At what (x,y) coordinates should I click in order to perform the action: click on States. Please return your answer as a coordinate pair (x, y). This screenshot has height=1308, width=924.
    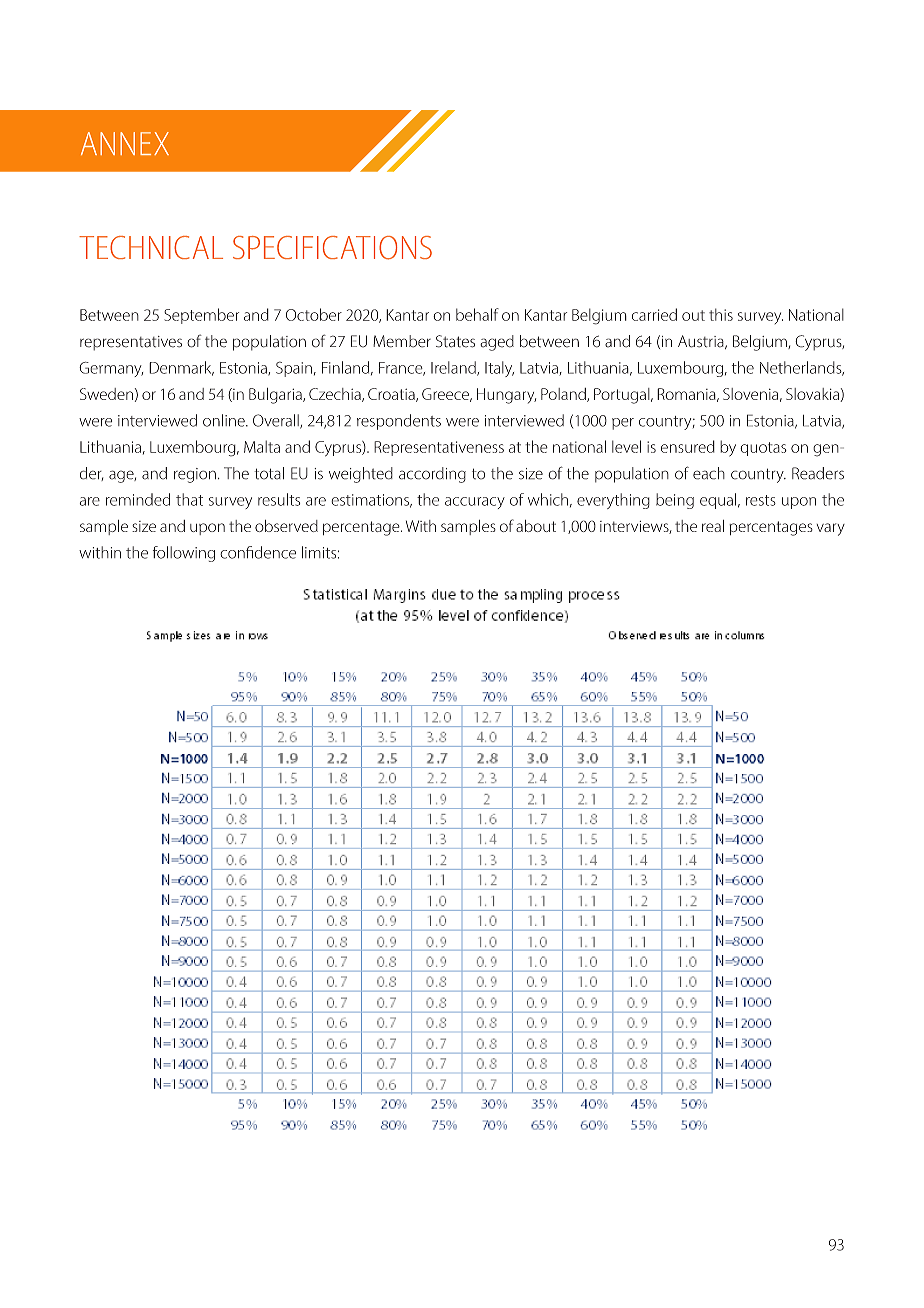
    Looking at the image, I should click on (455, 341).
